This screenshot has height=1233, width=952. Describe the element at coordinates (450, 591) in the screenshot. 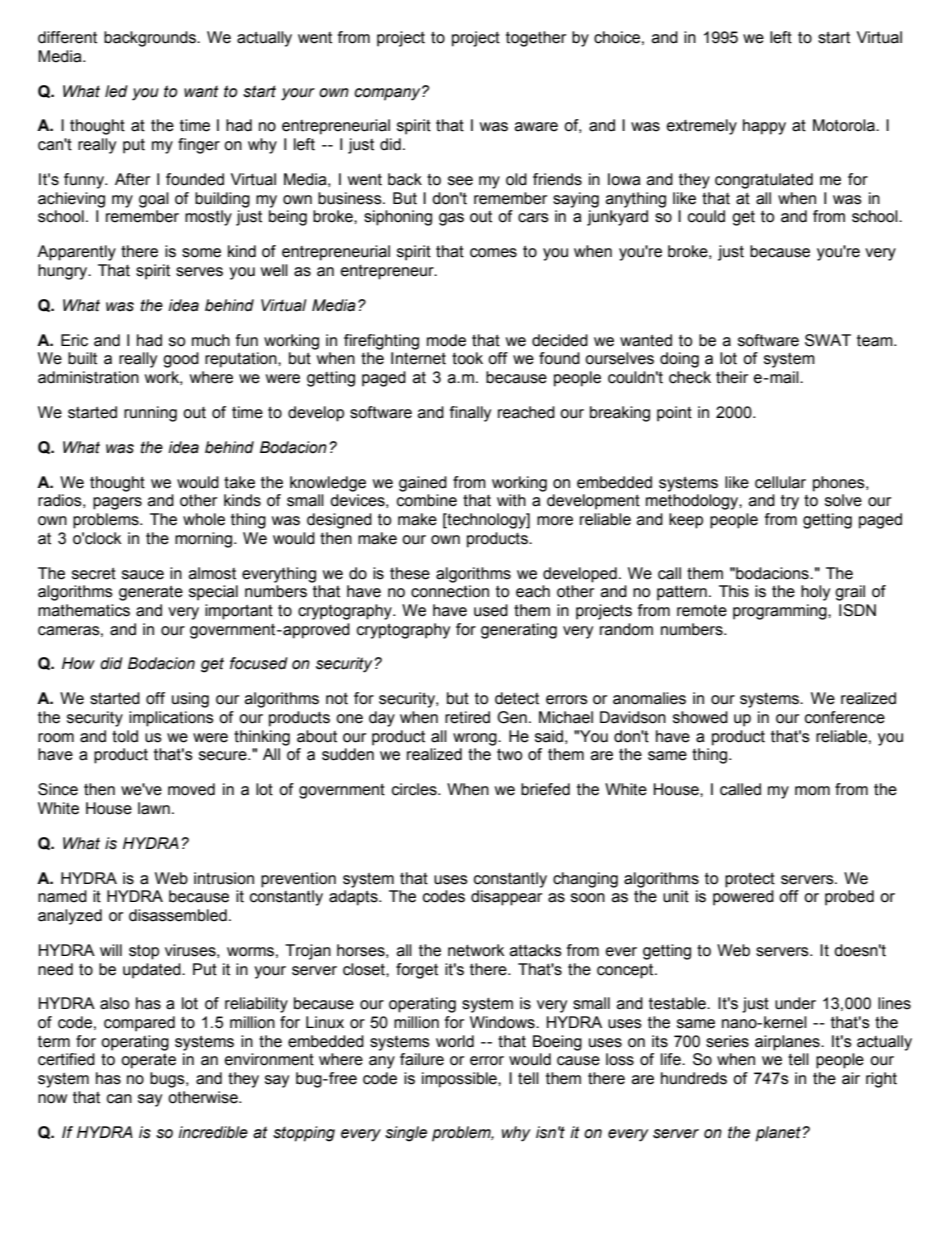

I see `connection` at that location.
